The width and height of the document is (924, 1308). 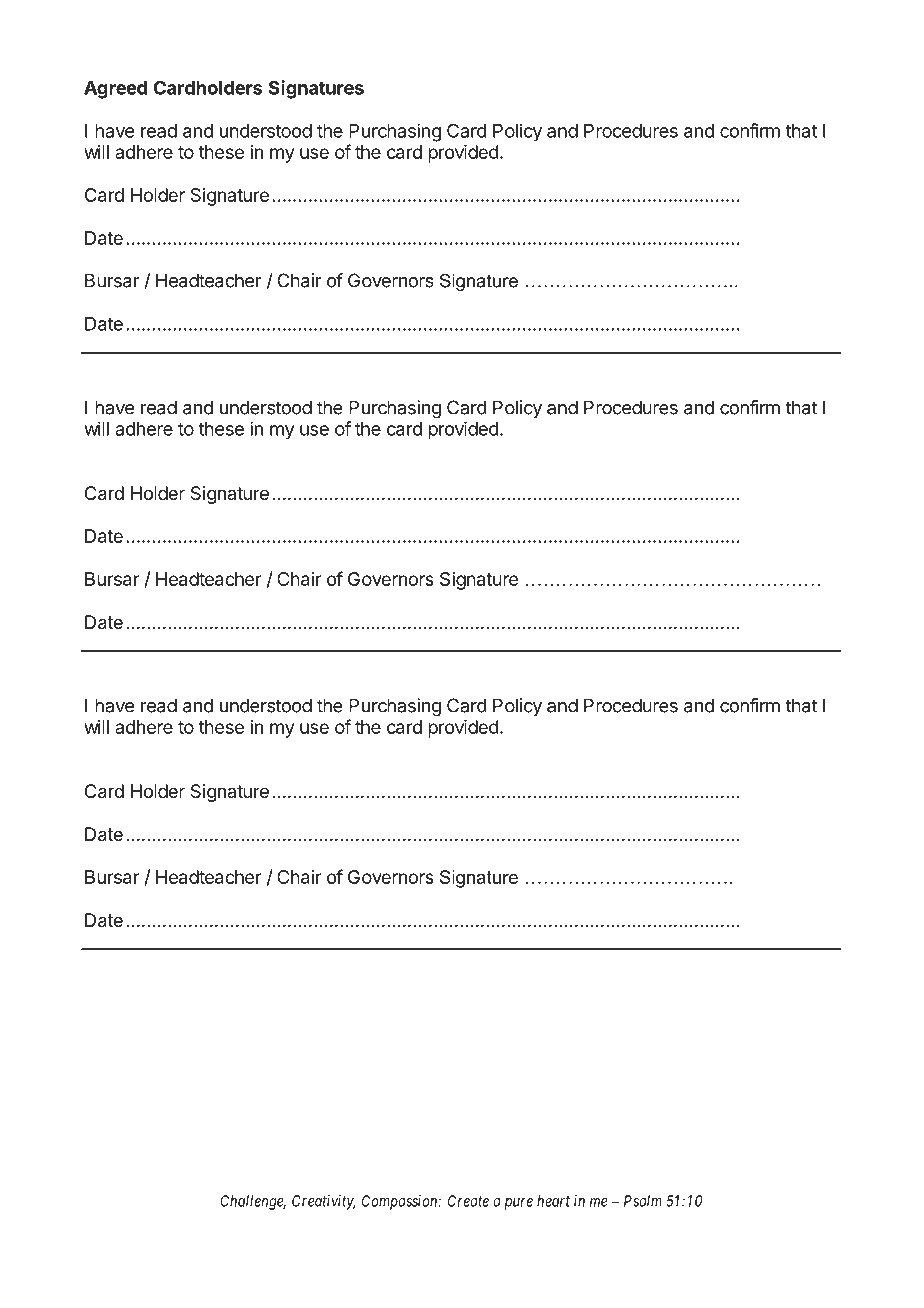 I want to click on Psalm, so click(x=643, y=1201).
